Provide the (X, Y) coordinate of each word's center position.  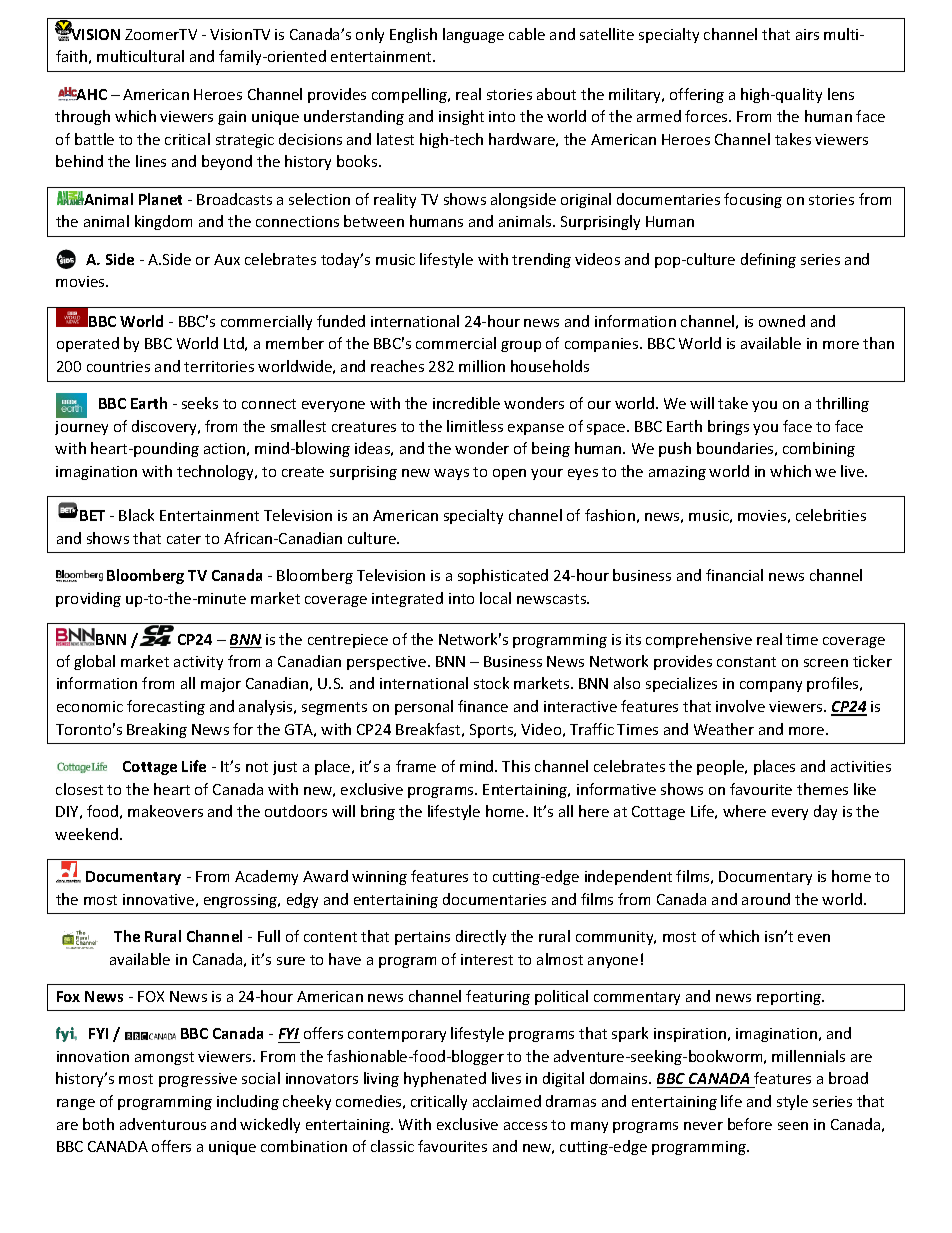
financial (734, 575)
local (495, 598)
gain (232, 118)
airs (807, 34)
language (473, 35)
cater (184, 539)
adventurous (163, 1124)
